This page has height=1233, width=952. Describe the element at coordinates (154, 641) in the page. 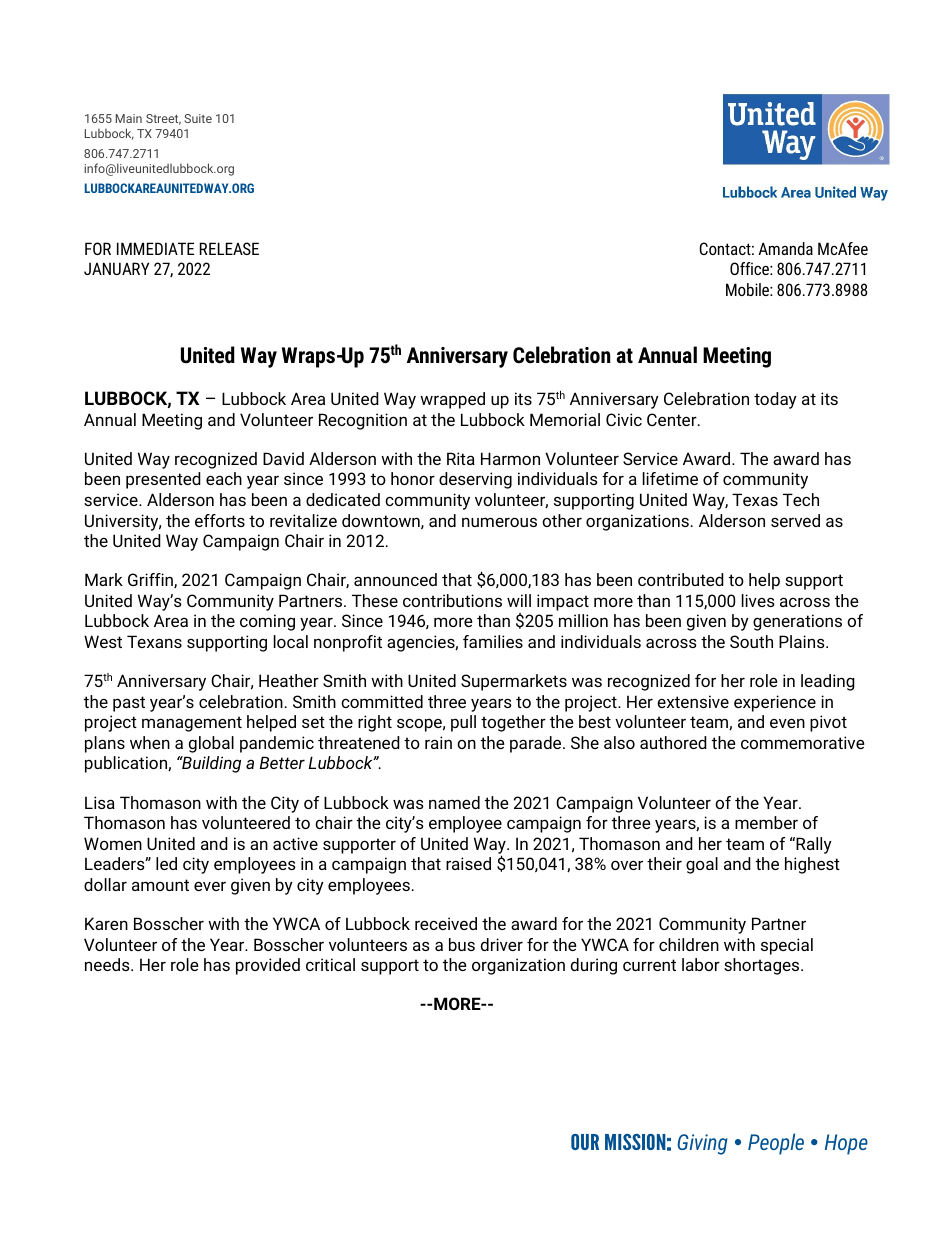

I see `Texans` at that location.
